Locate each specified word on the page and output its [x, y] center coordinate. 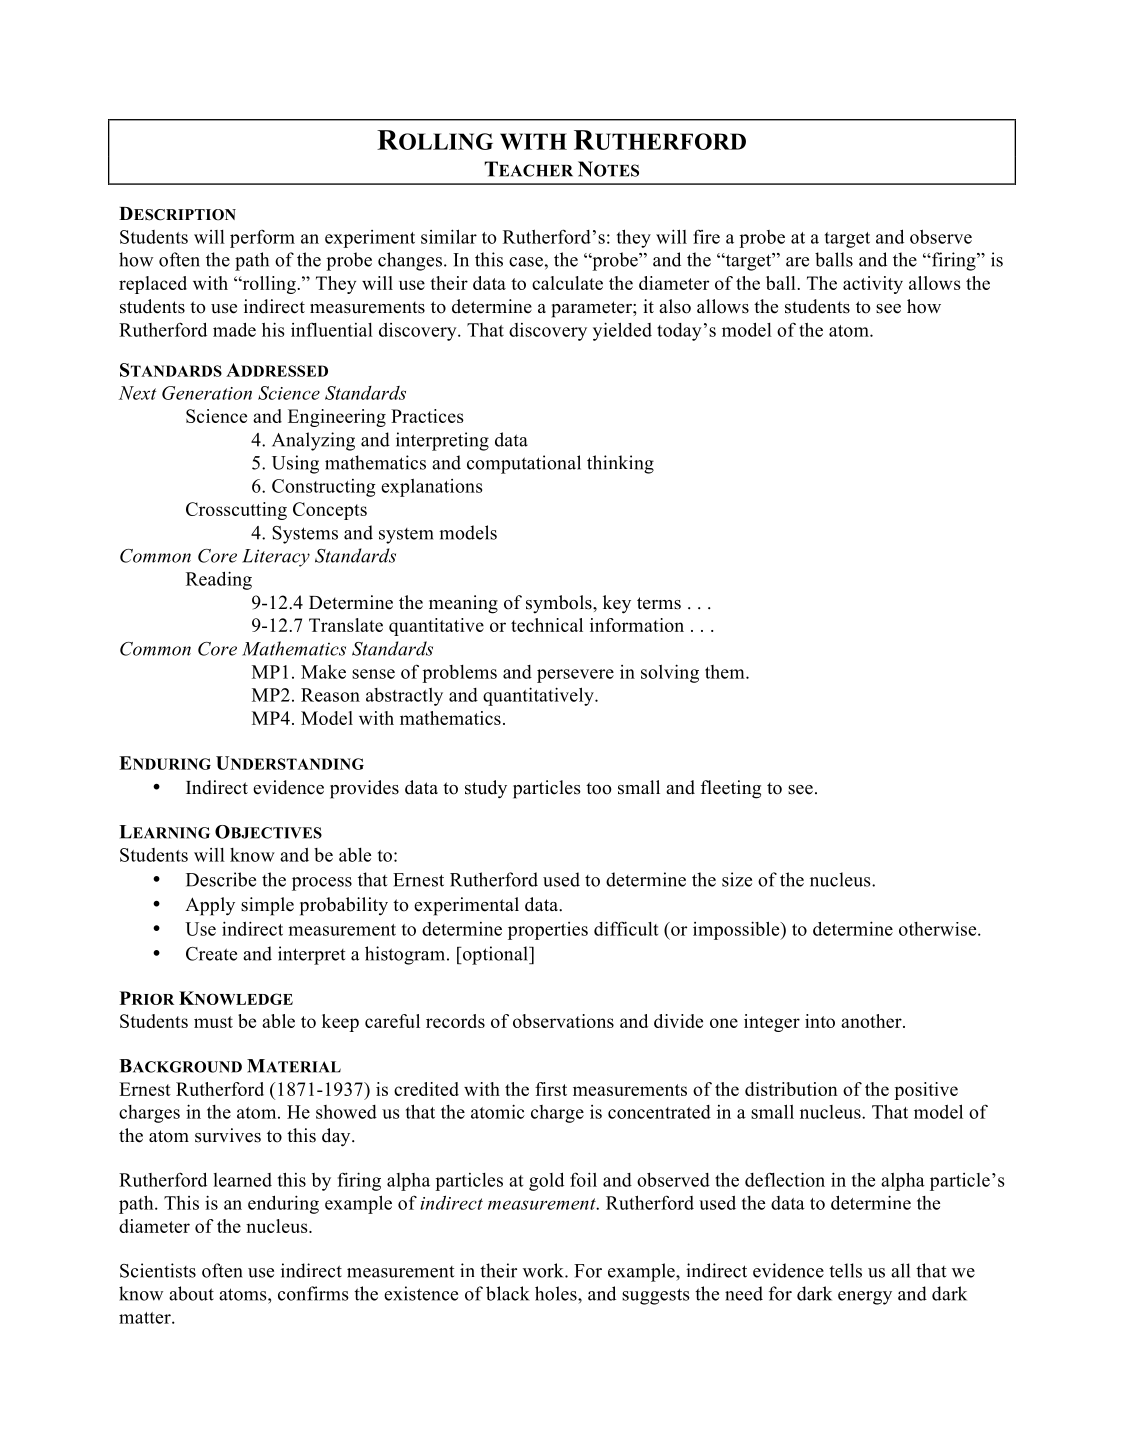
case [526, 262]
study [486, 789]
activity [873, 285]
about [191, 1293]
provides [364, 789]
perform [262, 238]
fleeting [731, 789]
